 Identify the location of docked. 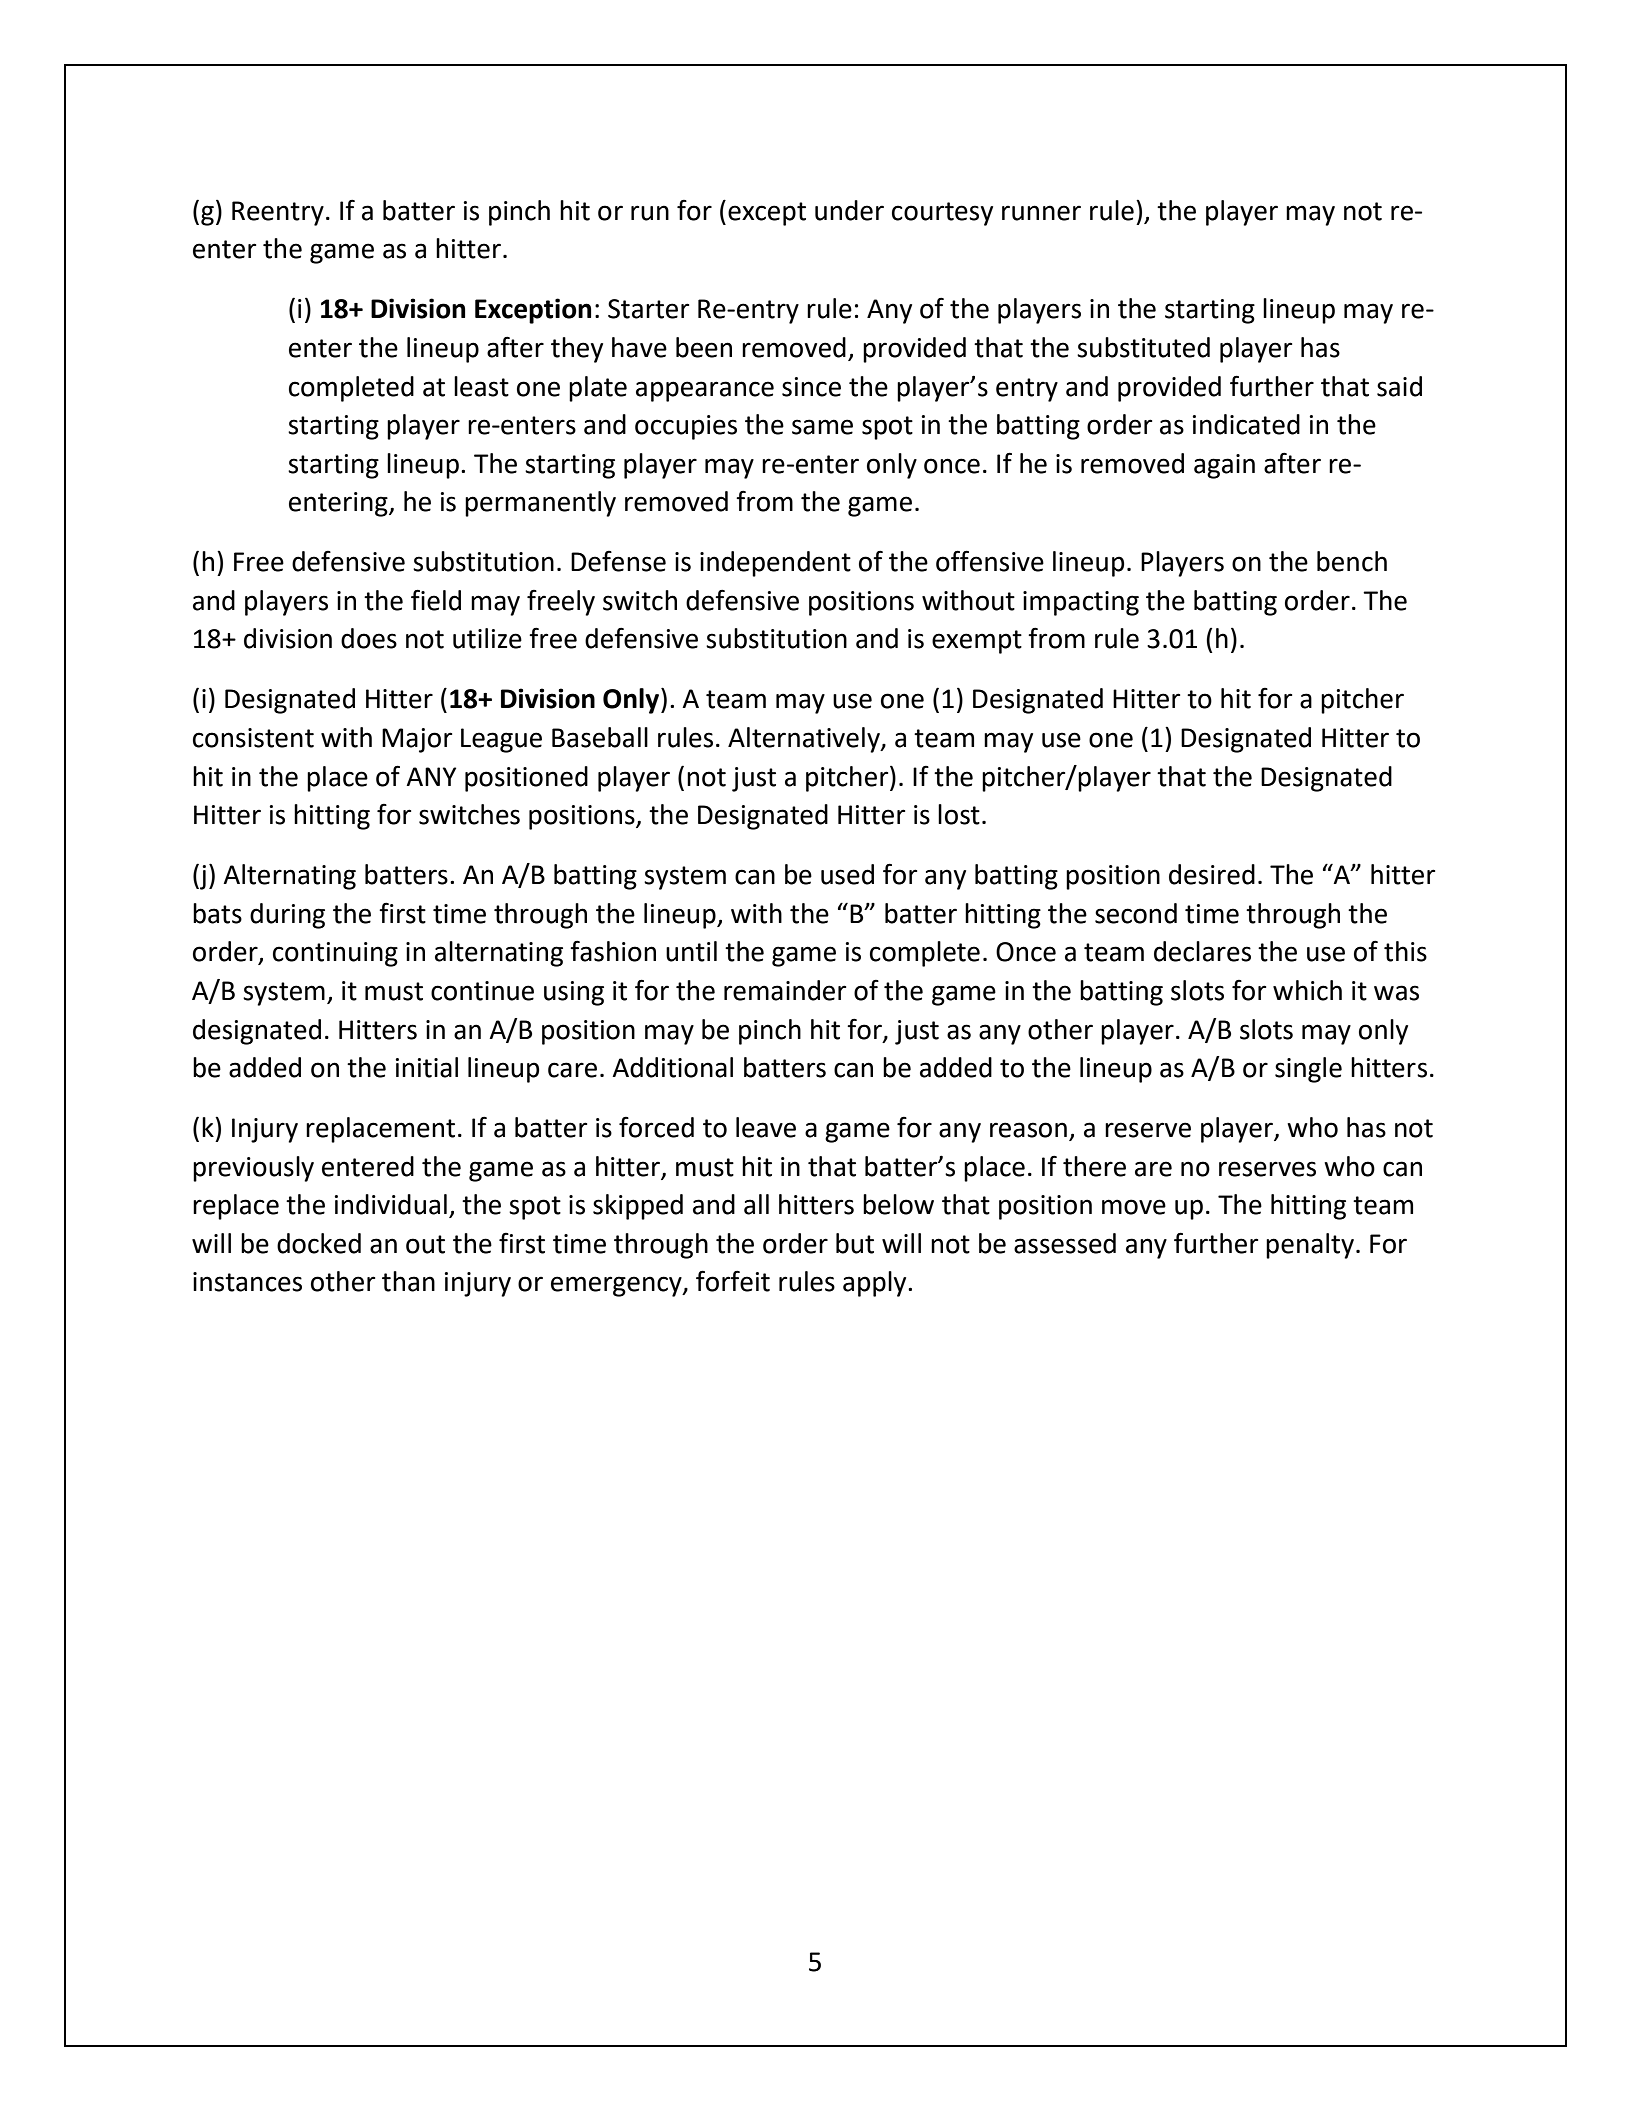
(319, 1243).
